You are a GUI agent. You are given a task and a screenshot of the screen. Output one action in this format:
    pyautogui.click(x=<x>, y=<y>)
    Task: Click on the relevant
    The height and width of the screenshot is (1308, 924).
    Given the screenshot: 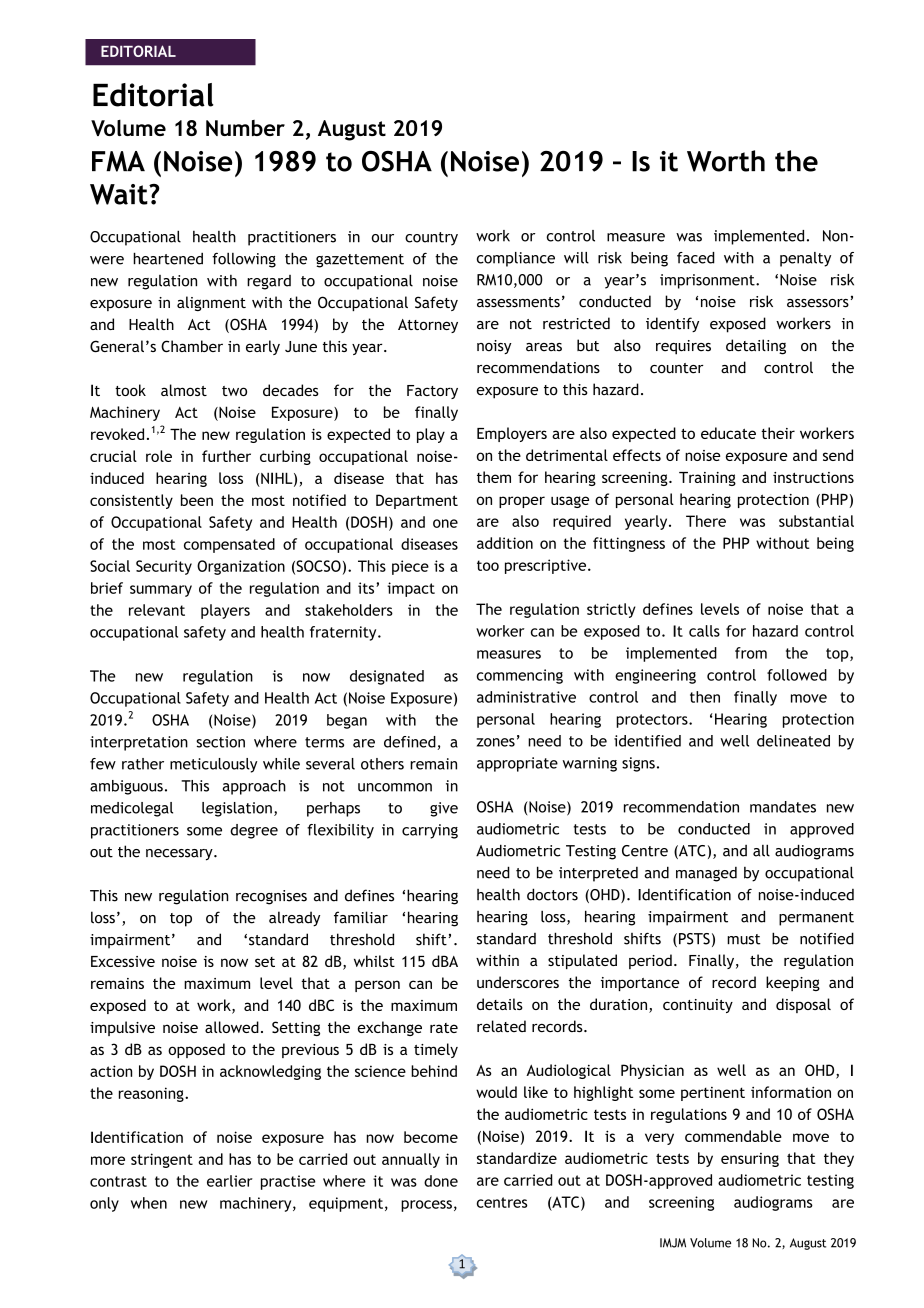 What is the action you would take?
    pyautogui.click(x=157, y=610)
